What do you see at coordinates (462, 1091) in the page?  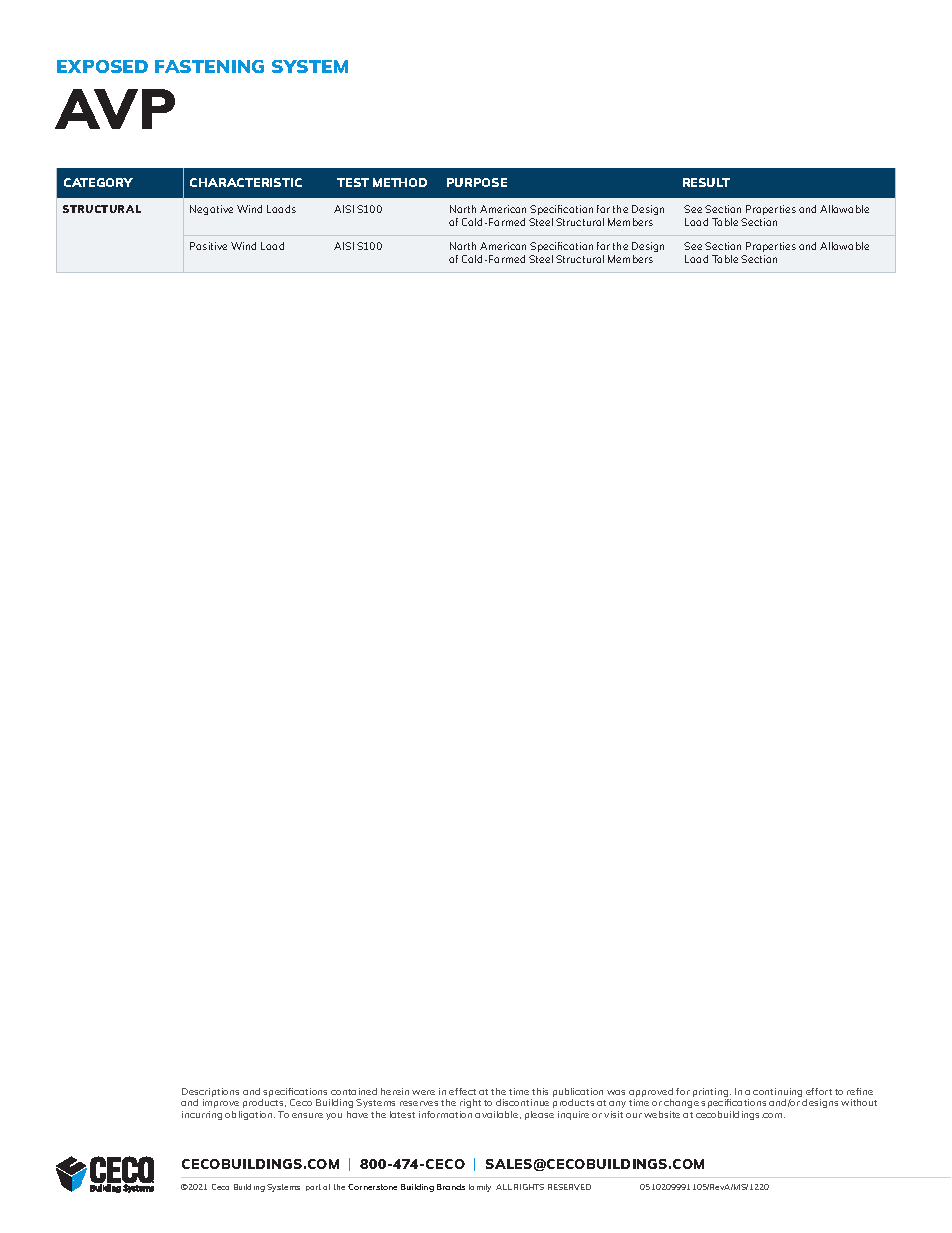 I see `effect` at bounding box center [462, 1091].
